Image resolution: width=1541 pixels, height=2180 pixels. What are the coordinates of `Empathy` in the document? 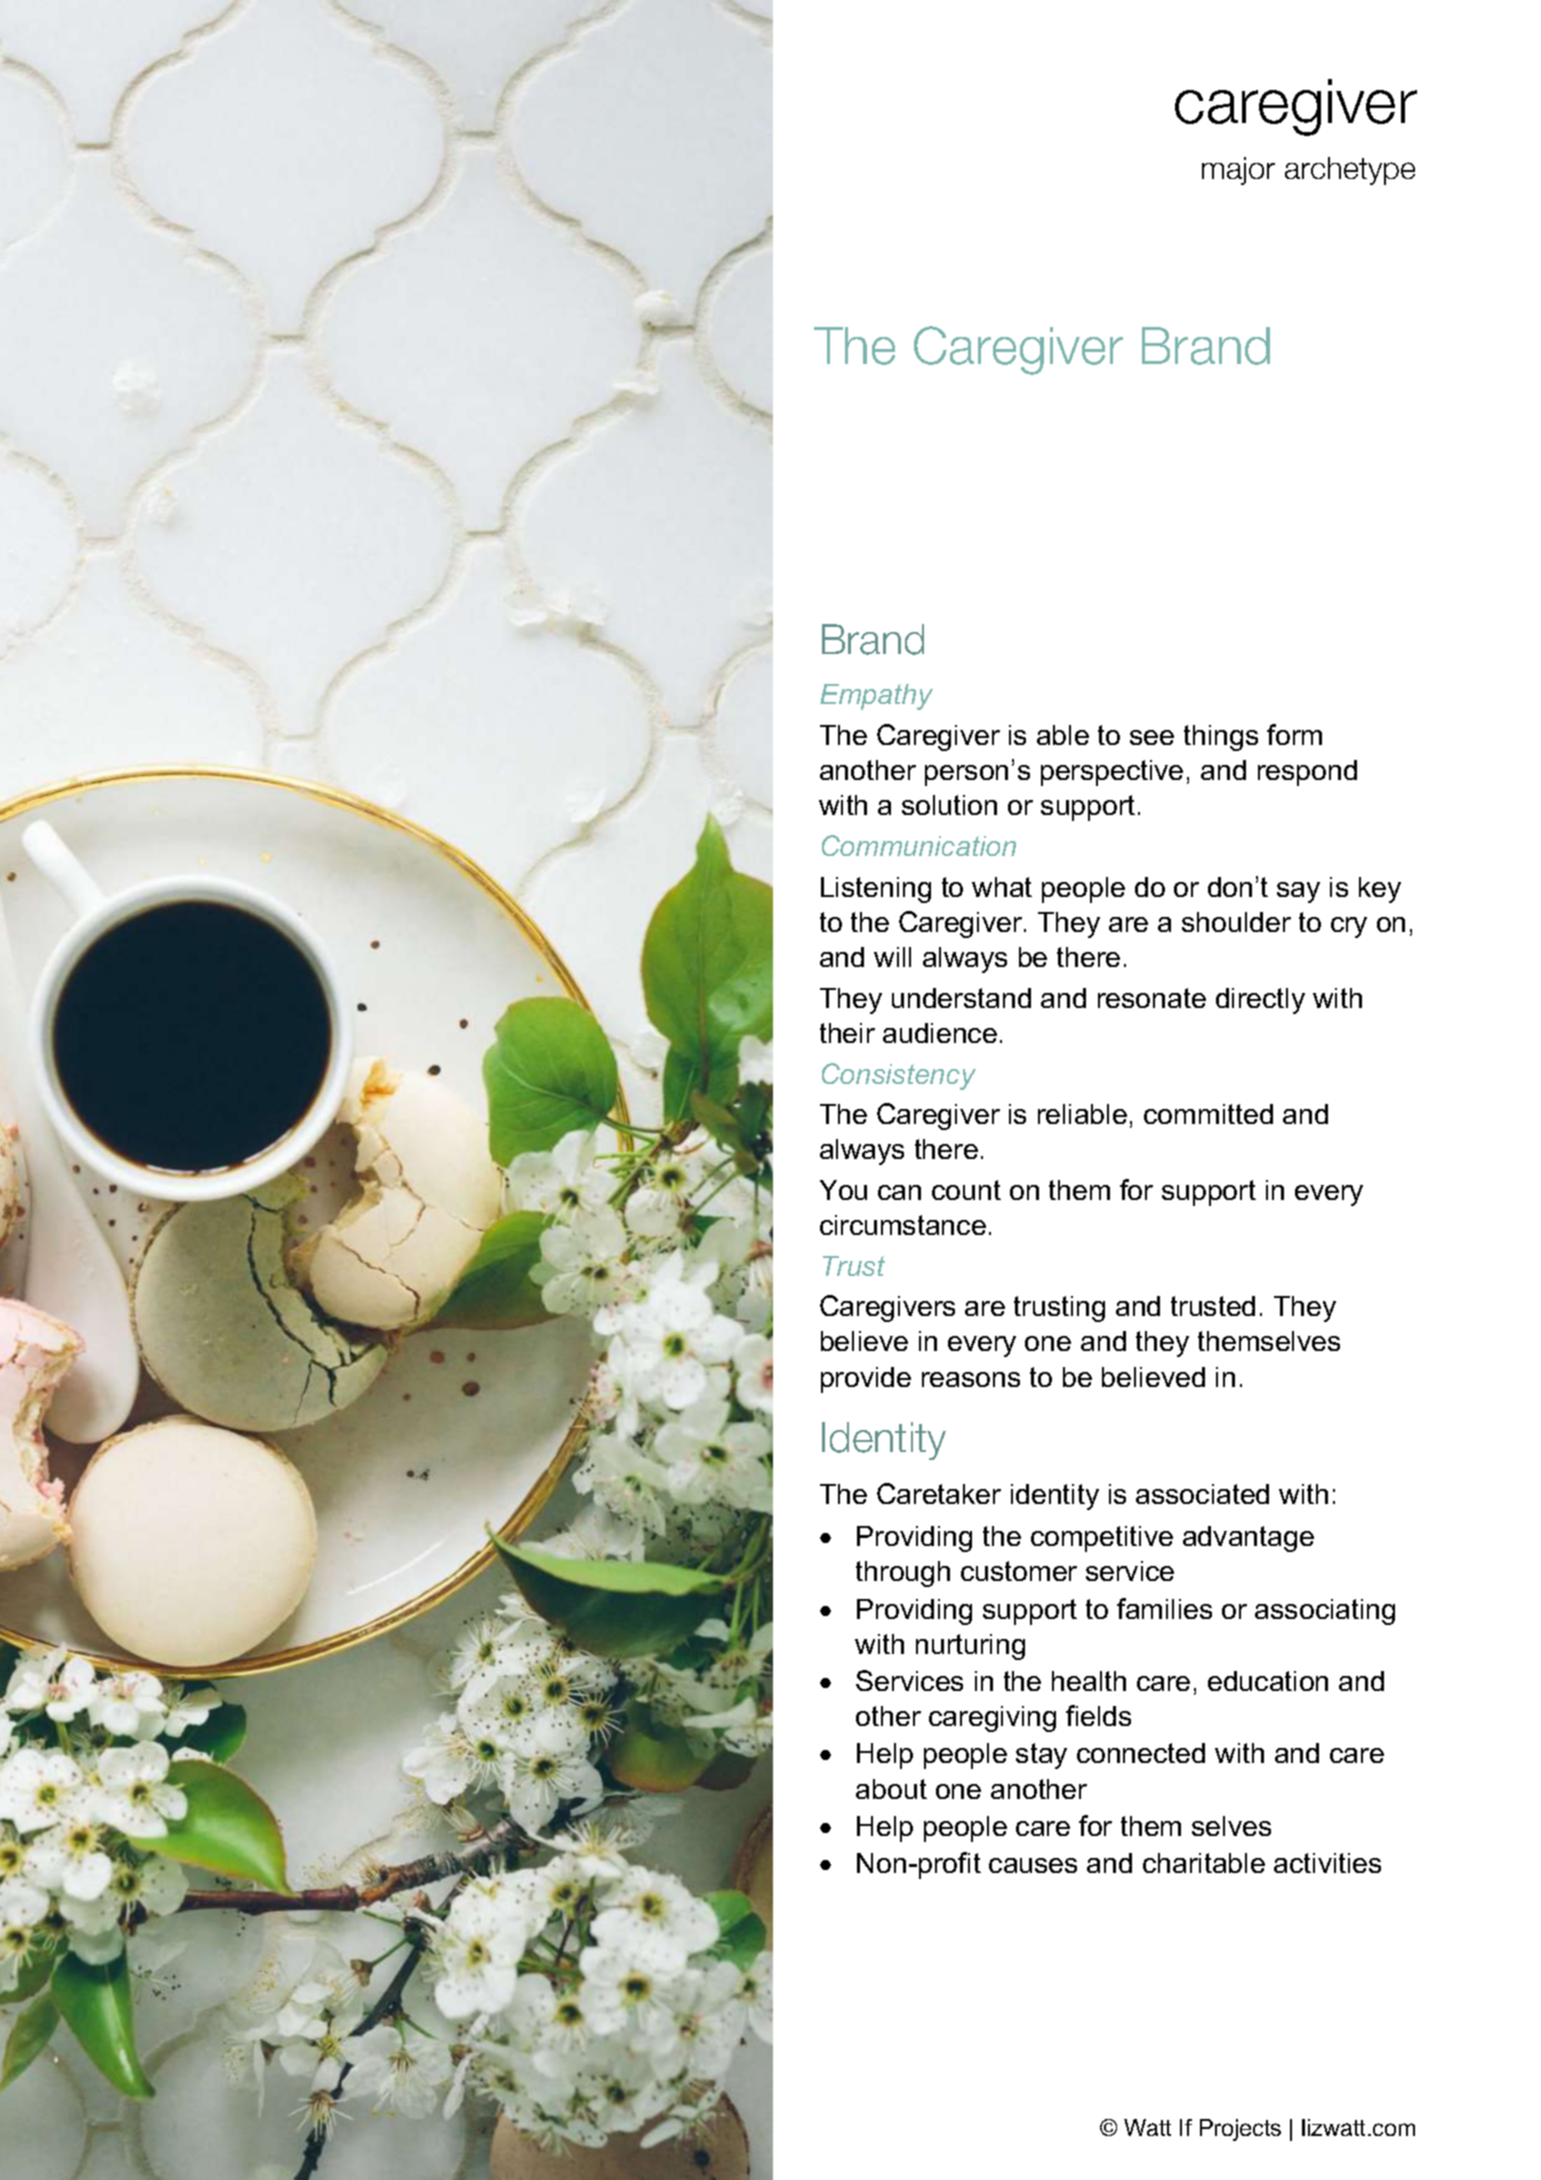 It's located at (876, 697).
